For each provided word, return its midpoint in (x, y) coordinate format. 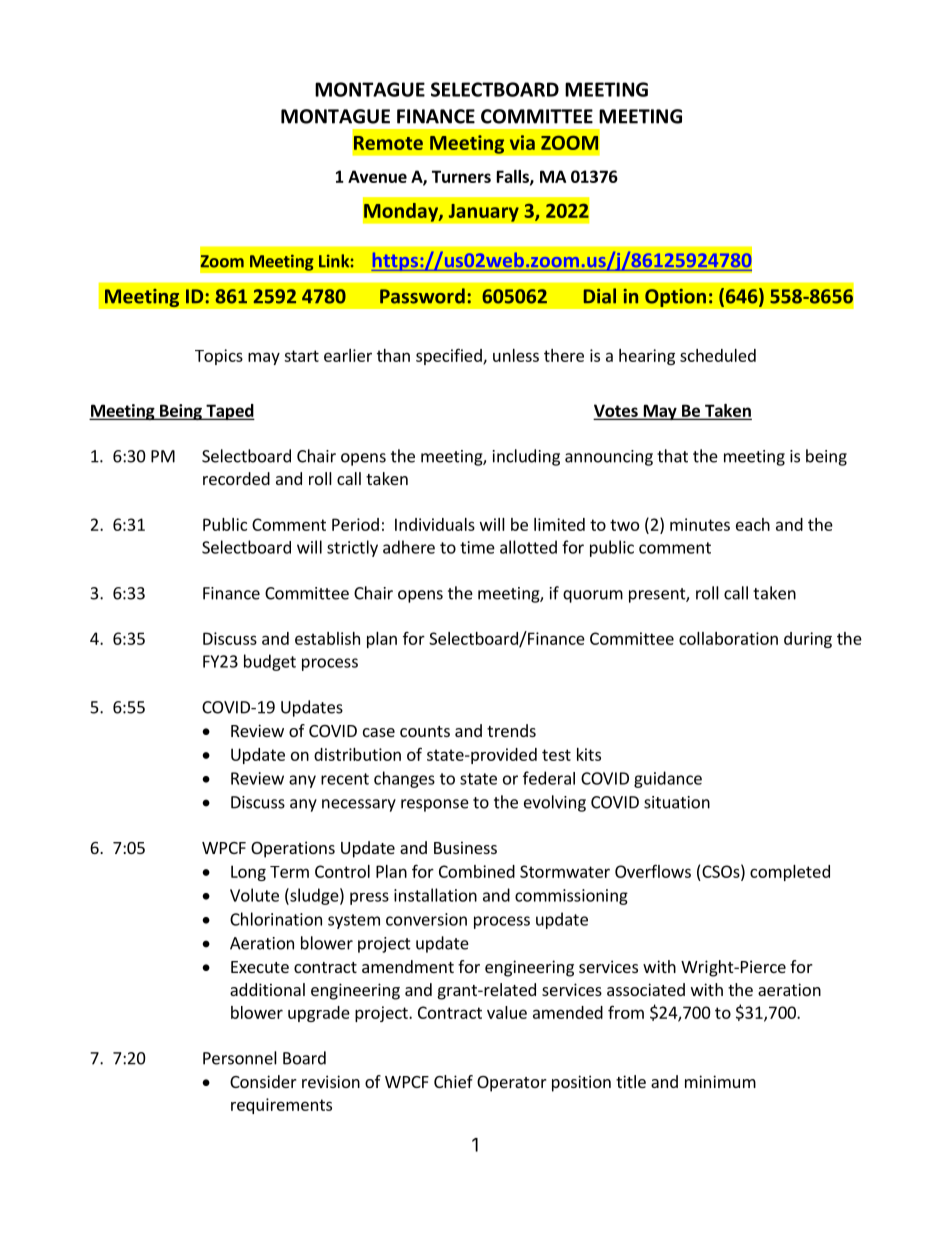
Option (675, 298)
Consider (263, 1081)
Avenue (377, 176)
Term (289, 872)
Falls (514, 177)
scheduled (718, 355)
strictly (352, 548)
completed (790, 873)
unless (516, 355)
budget (270, 662)
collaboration (728, 638)
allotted (528, 547)
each (753, 524)
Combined (477, 871)
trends (511, 730)
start (301, 356)
